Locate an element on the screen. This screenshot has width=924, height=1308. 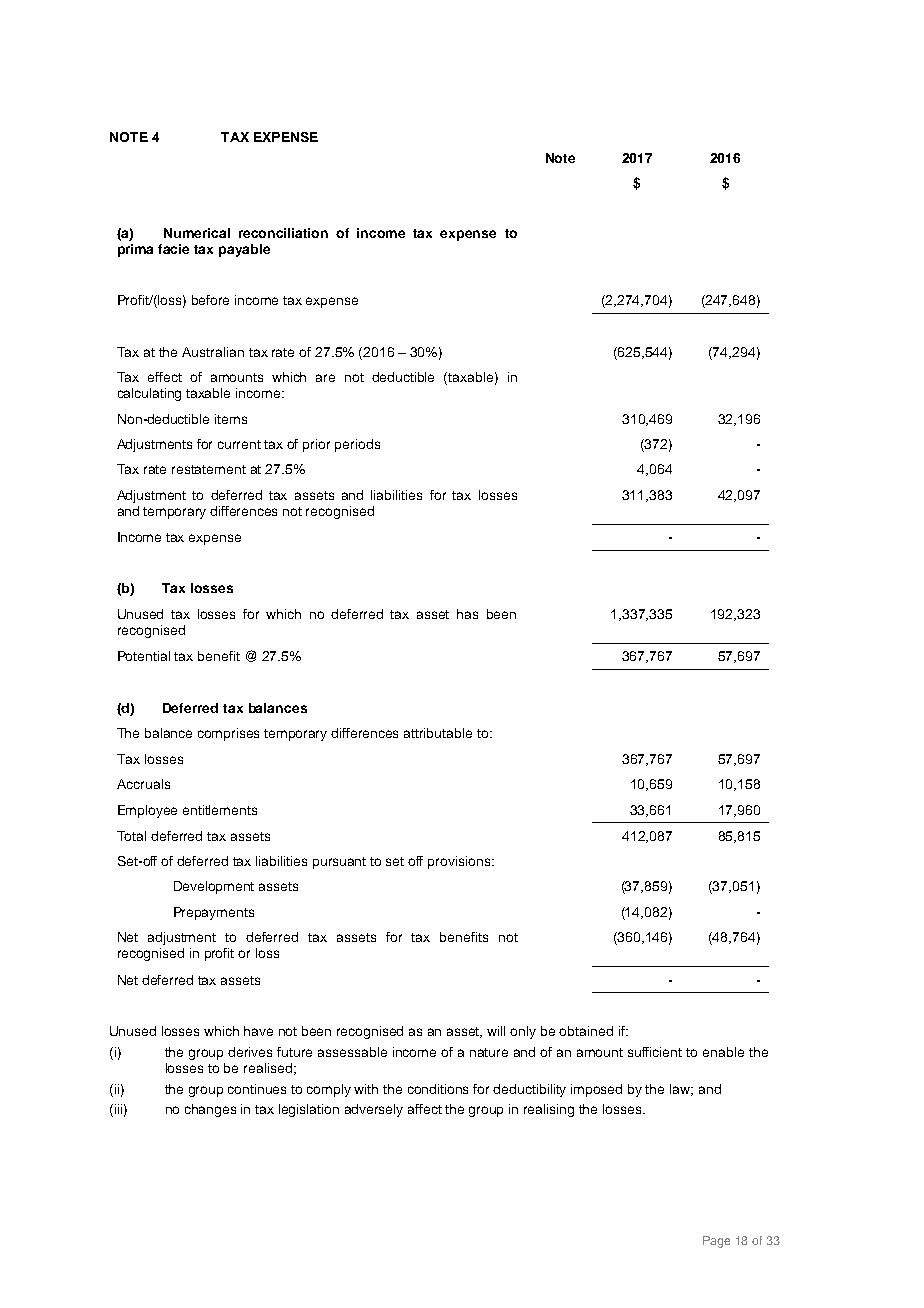
attributable is located at coordinates (438, 733).
